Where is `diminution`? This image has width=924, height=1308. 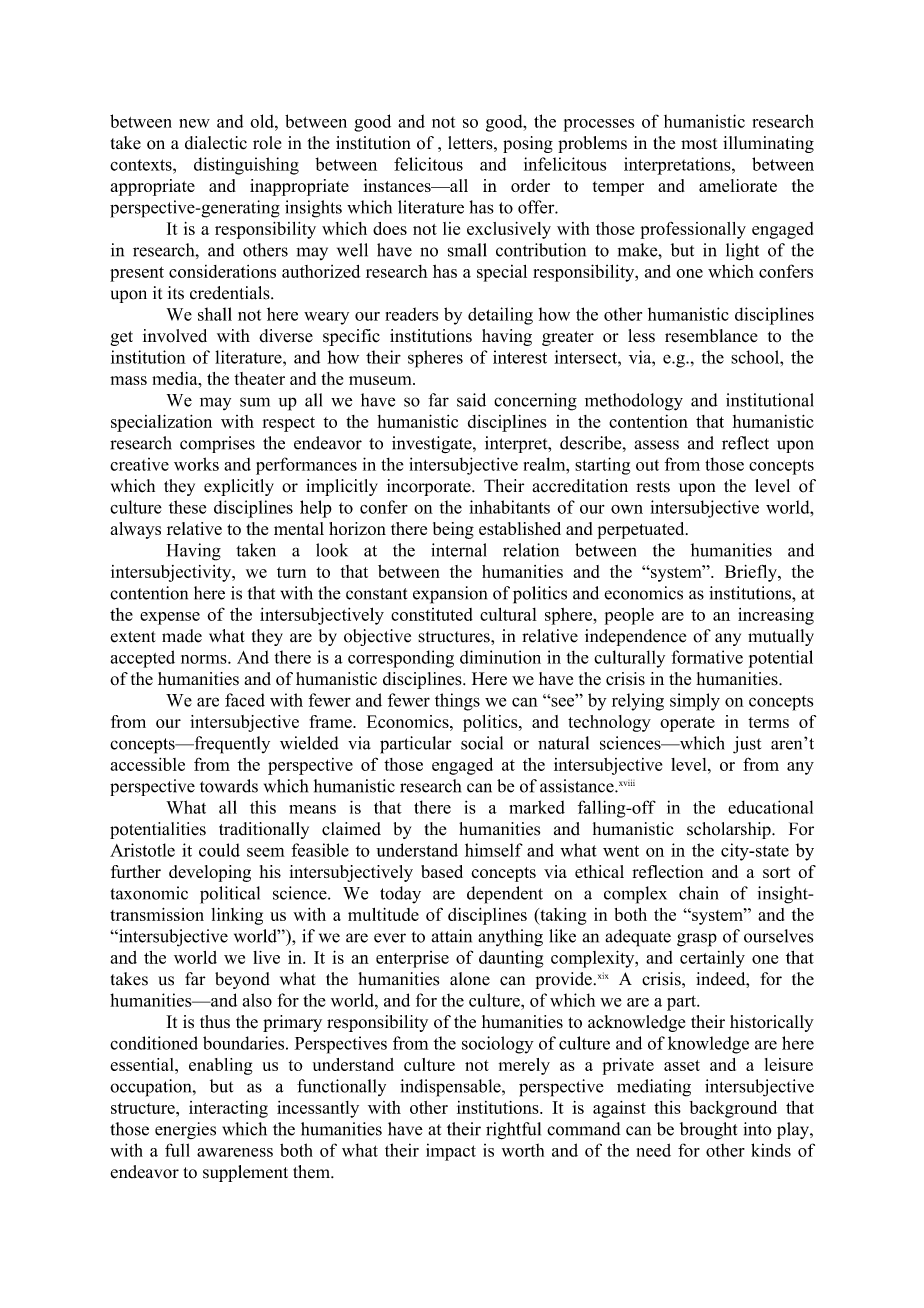
diminution is located at coordinates (500, 657).
